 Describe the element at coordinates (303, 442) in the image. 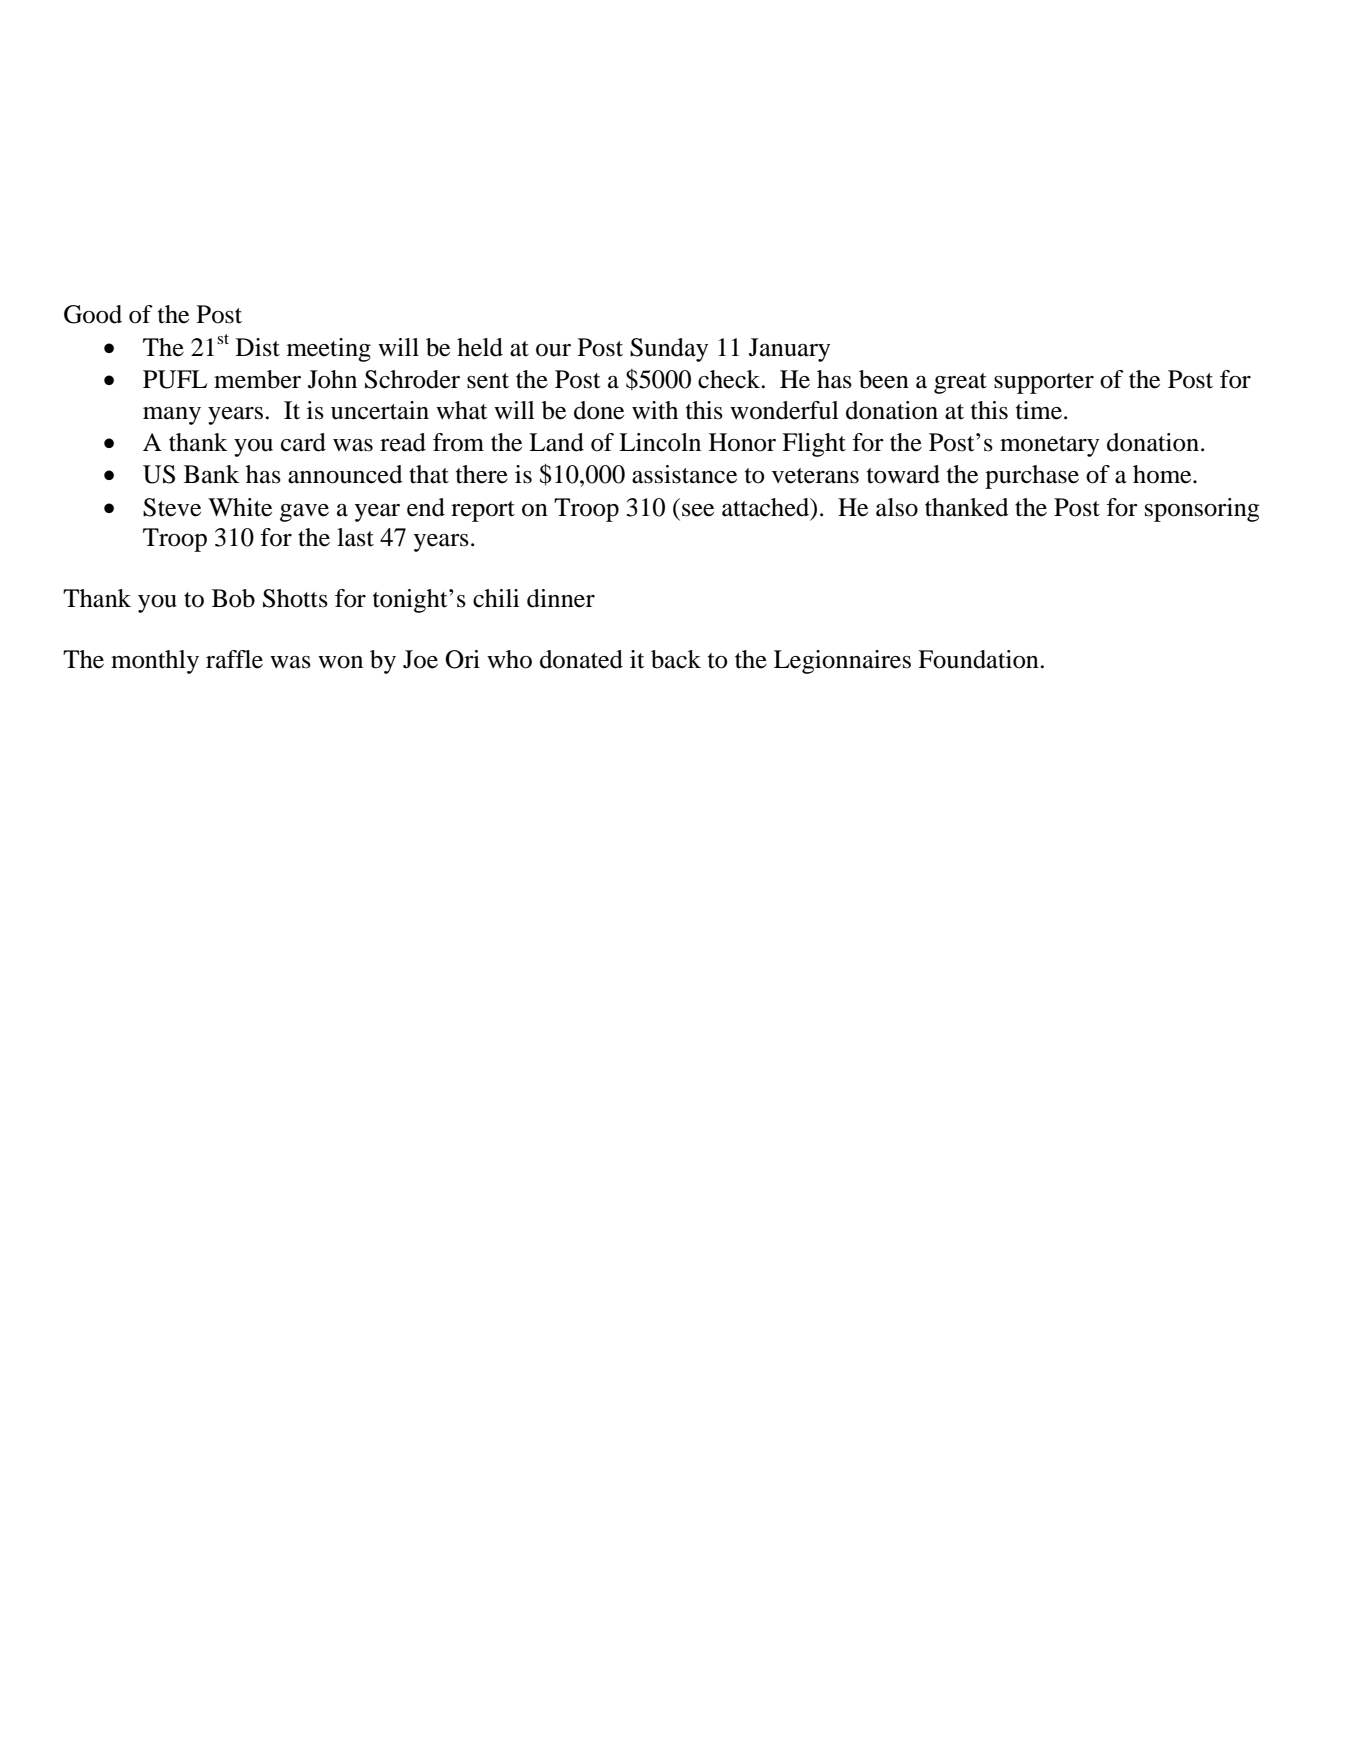

I see `card` at that location.
